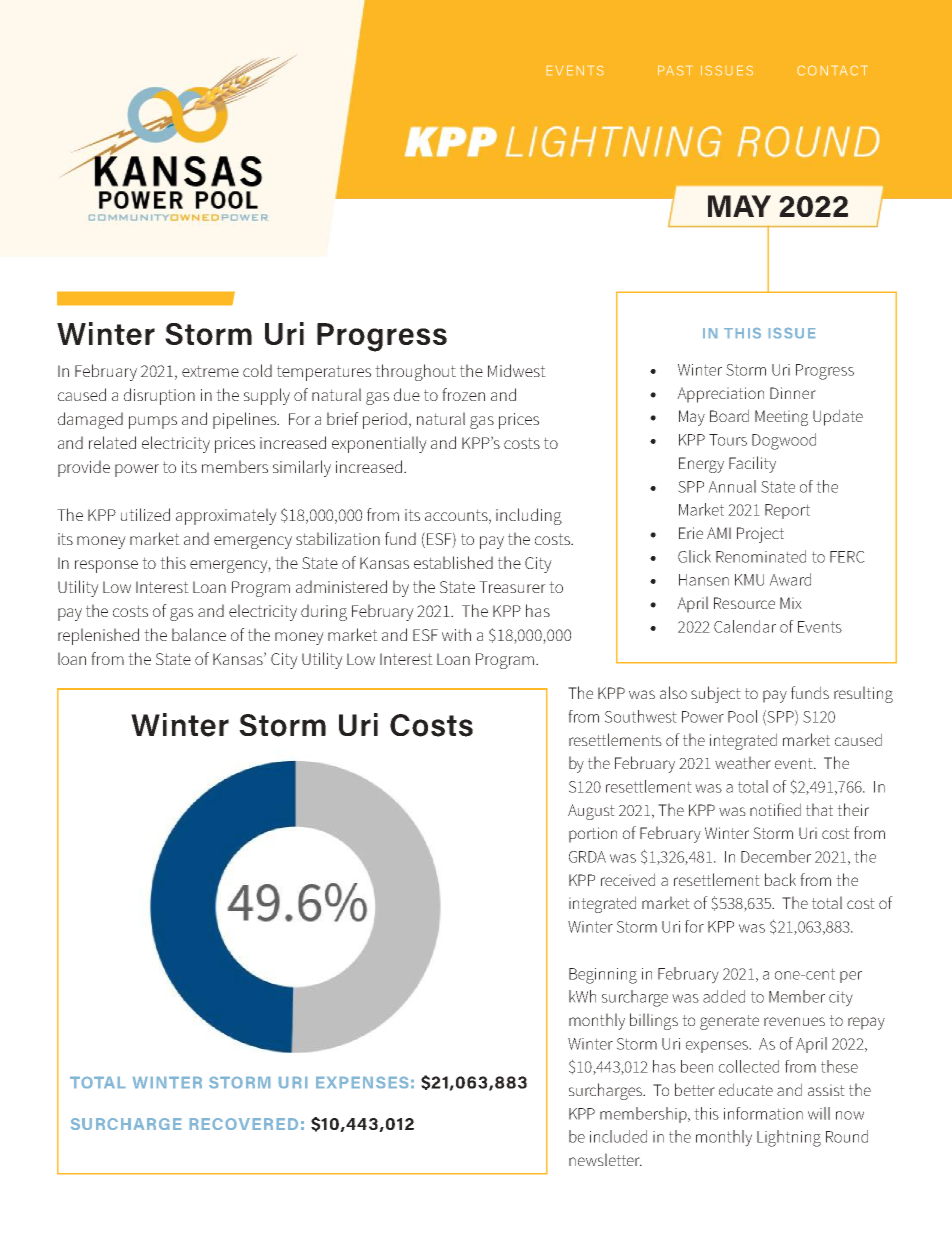 Image resolution: width=952 pixels, height=1233 pixels. Describe the element at coordinates (628, 879) in the screenshot. I see `received` at that location.
